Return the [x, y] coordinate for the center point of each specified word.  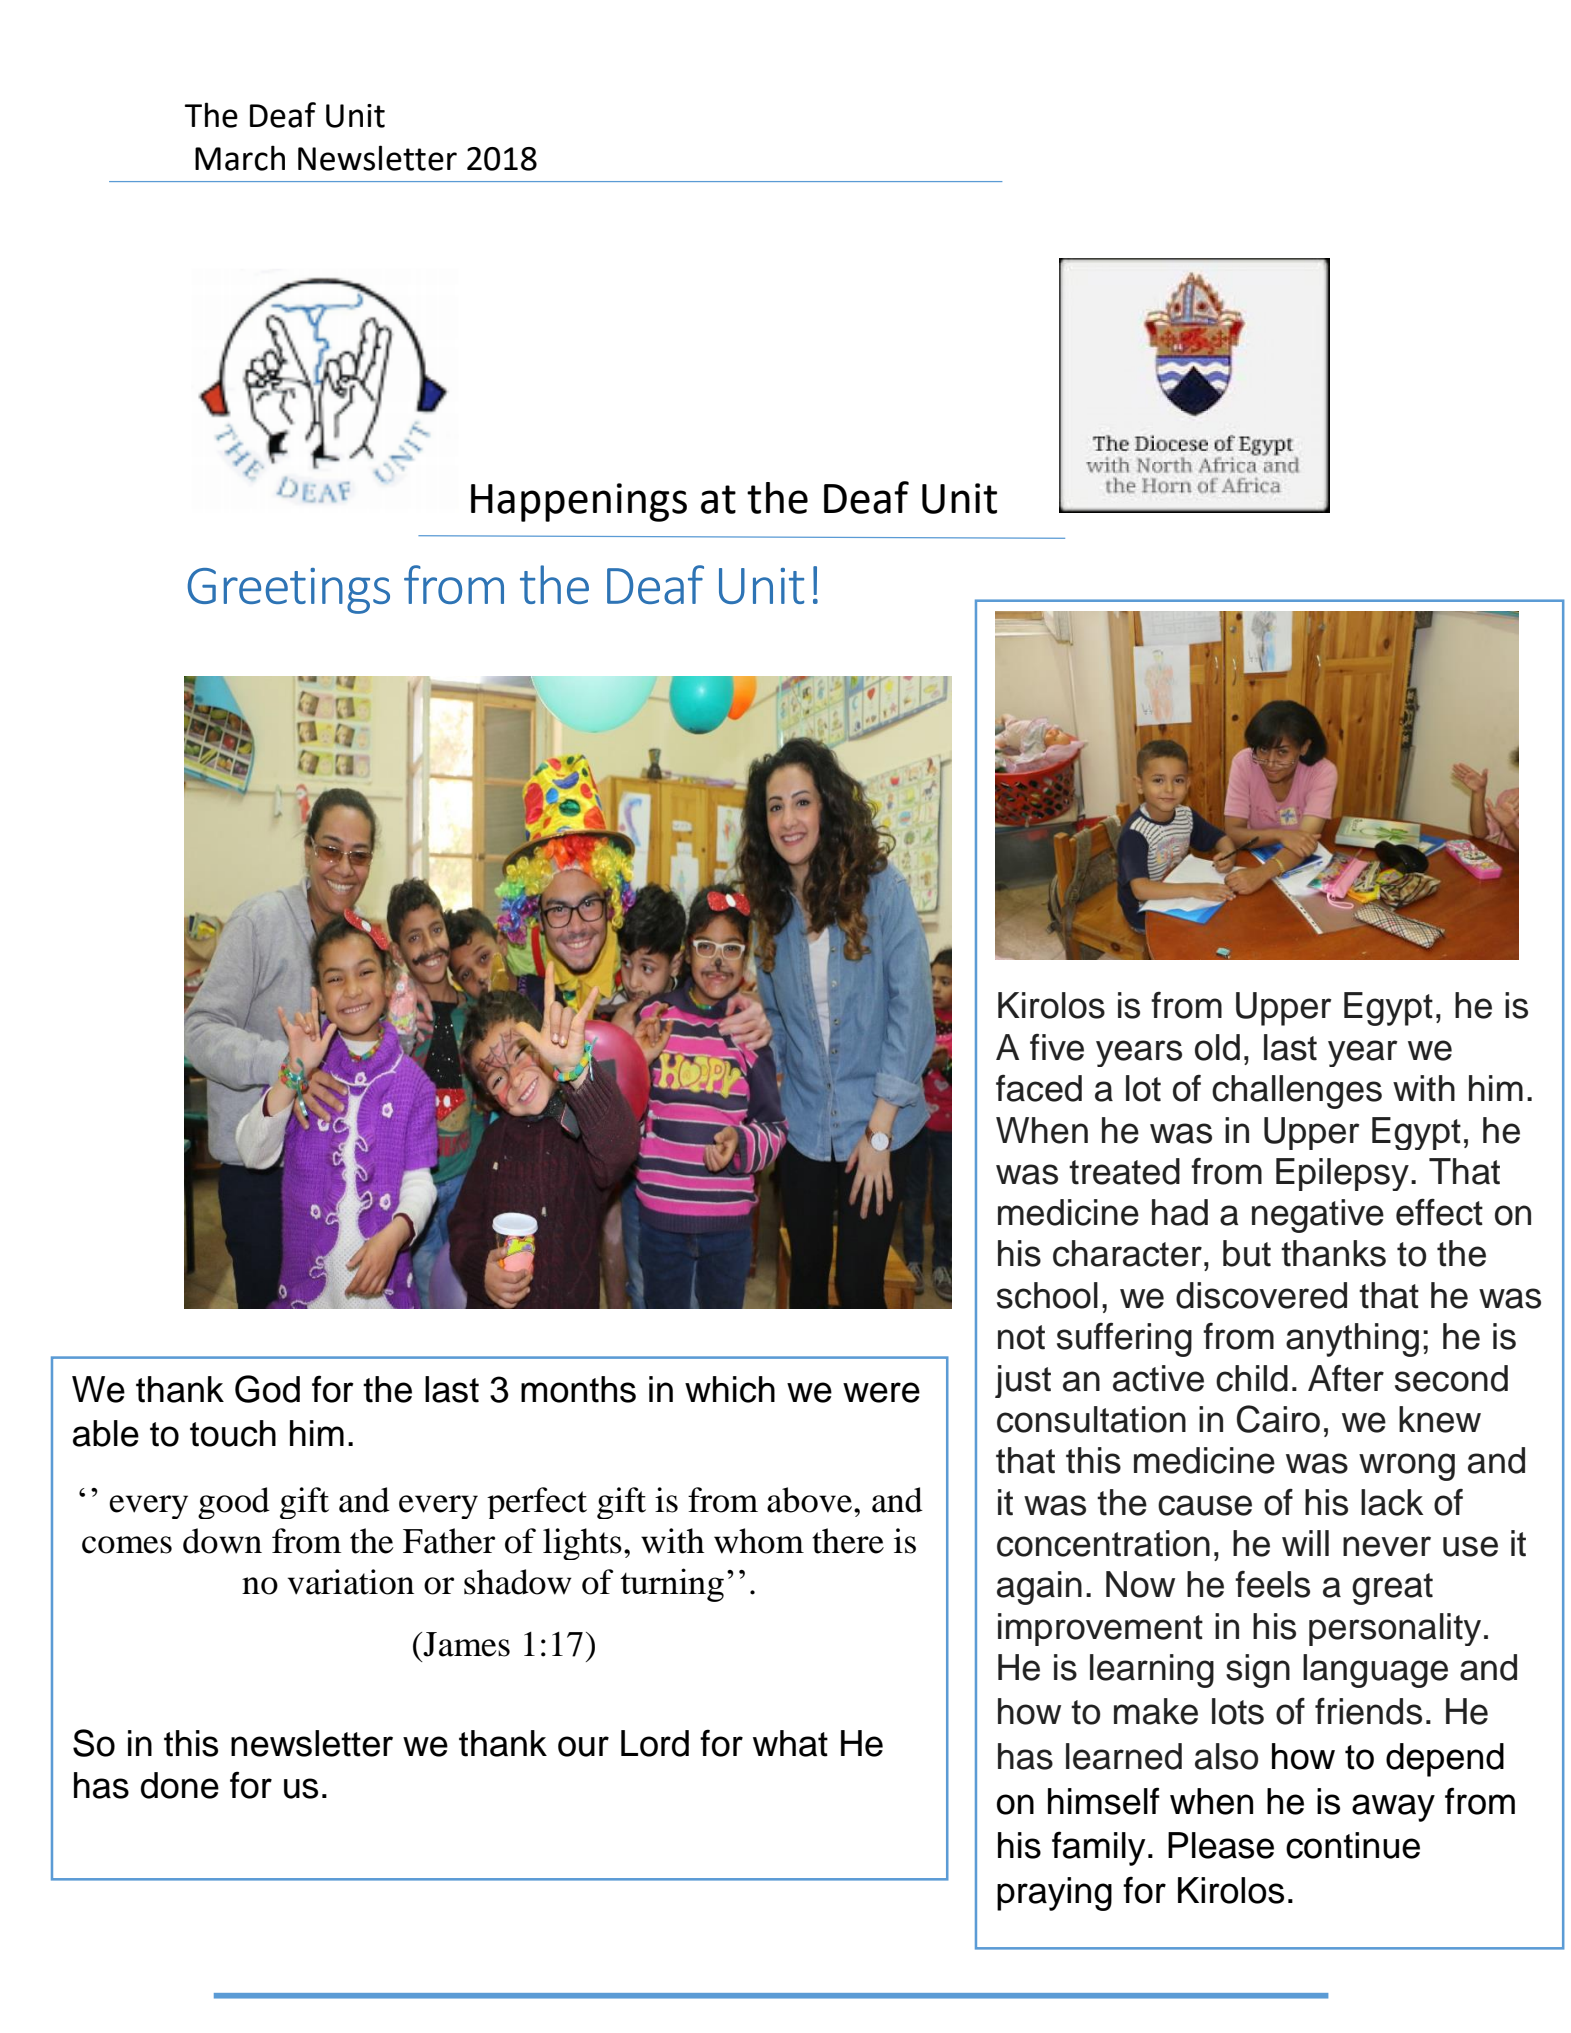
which [730, 1389]
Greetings [289, 591]
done [180, 1785]
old [1217, 1047]
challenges [1297, 1092]
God [267, 1389]
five [1057, 1047]
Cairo [1278, 1419]
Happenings [579, 502]
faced [1039, 1088]
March [240, 158]
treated [1124, 1171]
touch [233, 1433]
